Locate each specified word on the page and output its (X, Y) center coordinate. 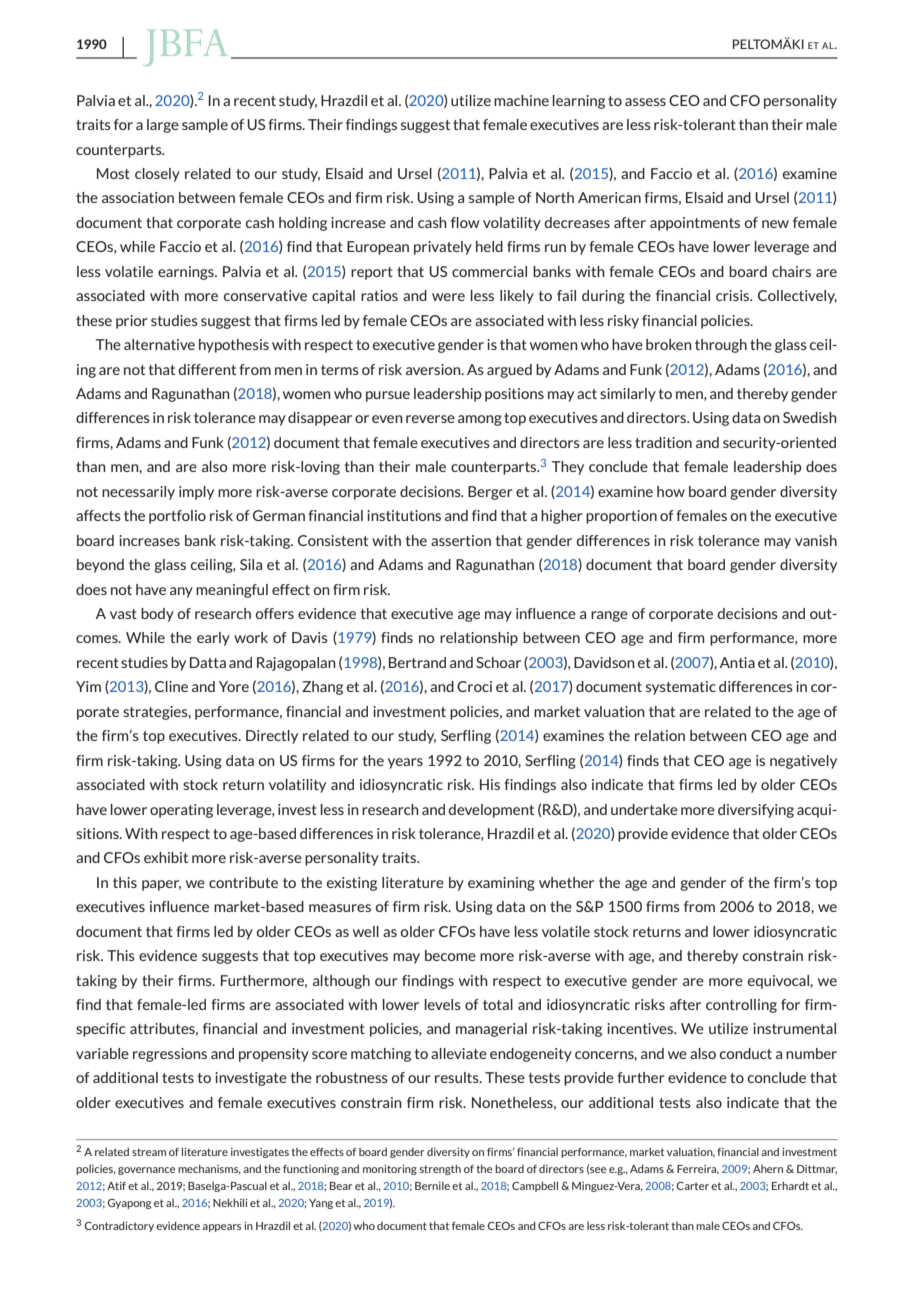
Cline (171, 686)
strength (440, 1169)
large (163, 126)
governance (146, 1171)
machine (521, 100)
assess (645, 102)
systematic (681, 688)
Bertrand (417, 662)
